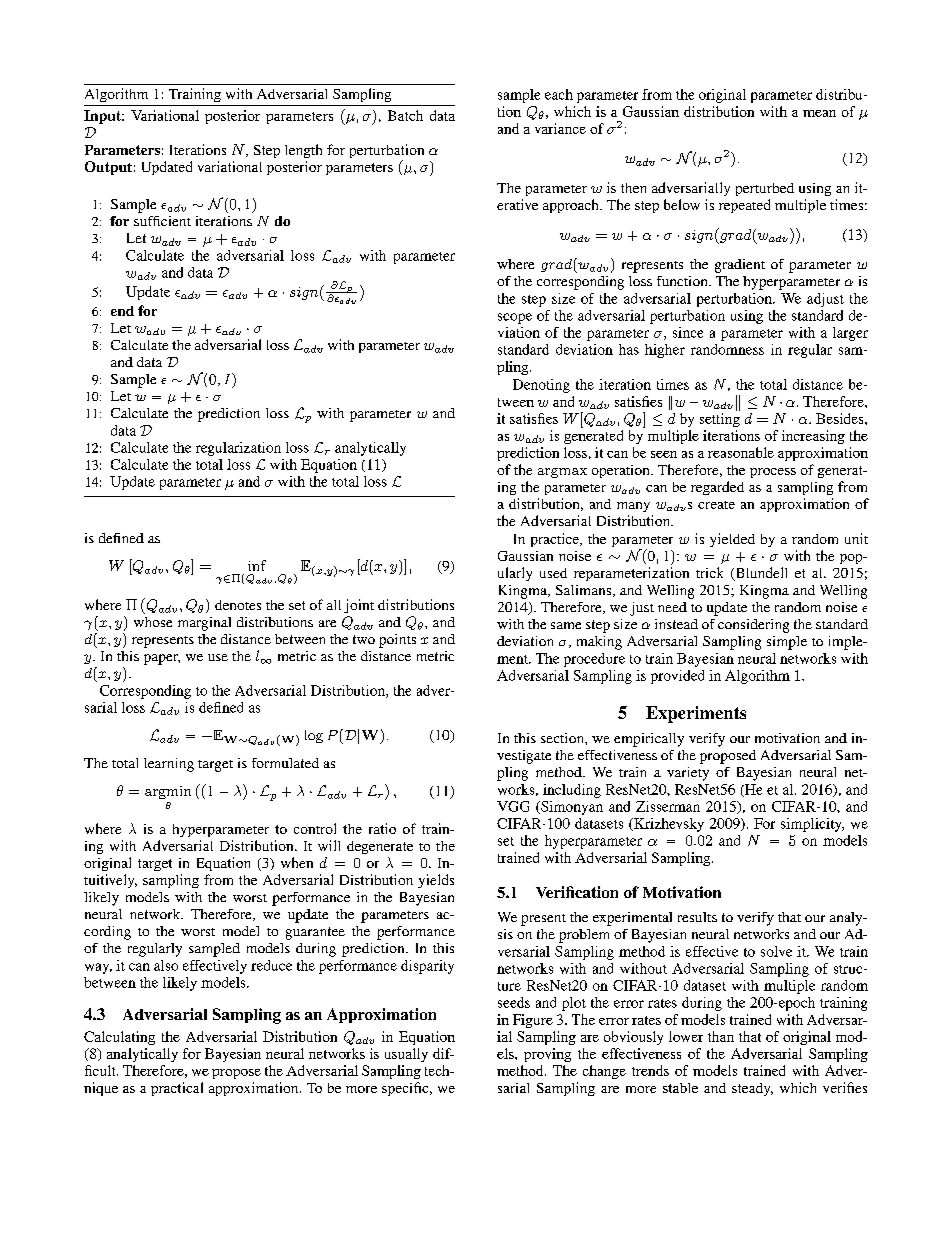 The image size is (952, 1233). Describe the element at coordinates (204, 624) in the screenshot. I see `marginal` at that location.
